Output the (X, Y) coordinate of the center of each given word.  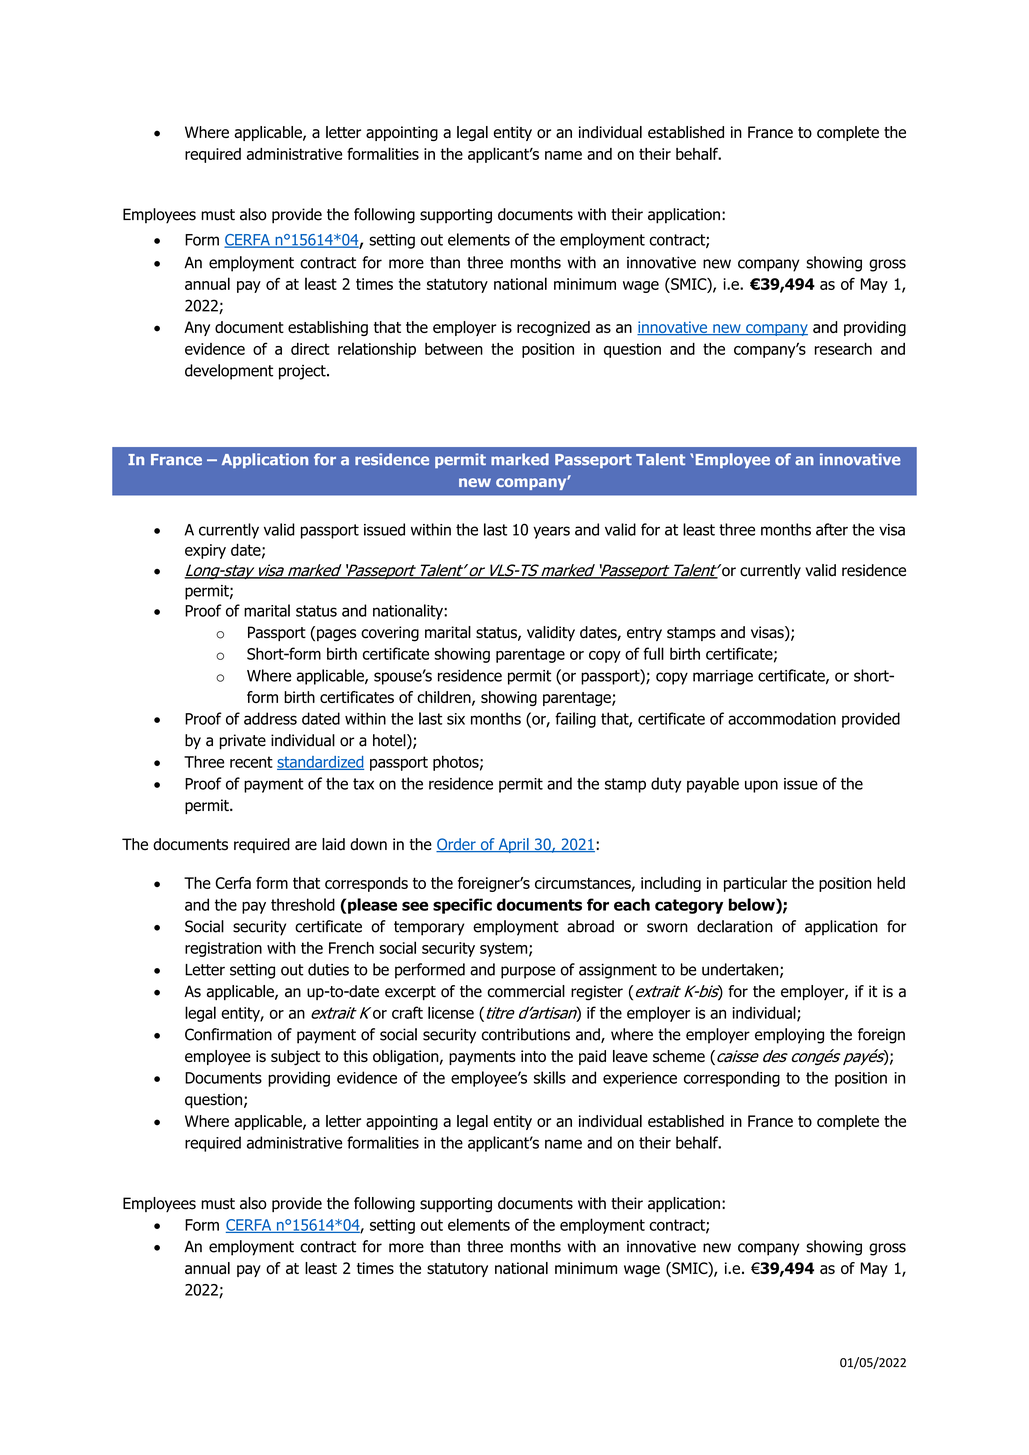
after (832, 529)
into (533, 1056)
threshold (303, 904)
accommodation (782, 718)
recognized (553, 328)
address (270, 718)
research (843, 348)
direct (310, 349)
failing (575, 720)
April (513, 845)
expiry (205, 551)
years (551, 532)
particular (755, 884)
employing (789, 1036)
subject (295, 1057)
